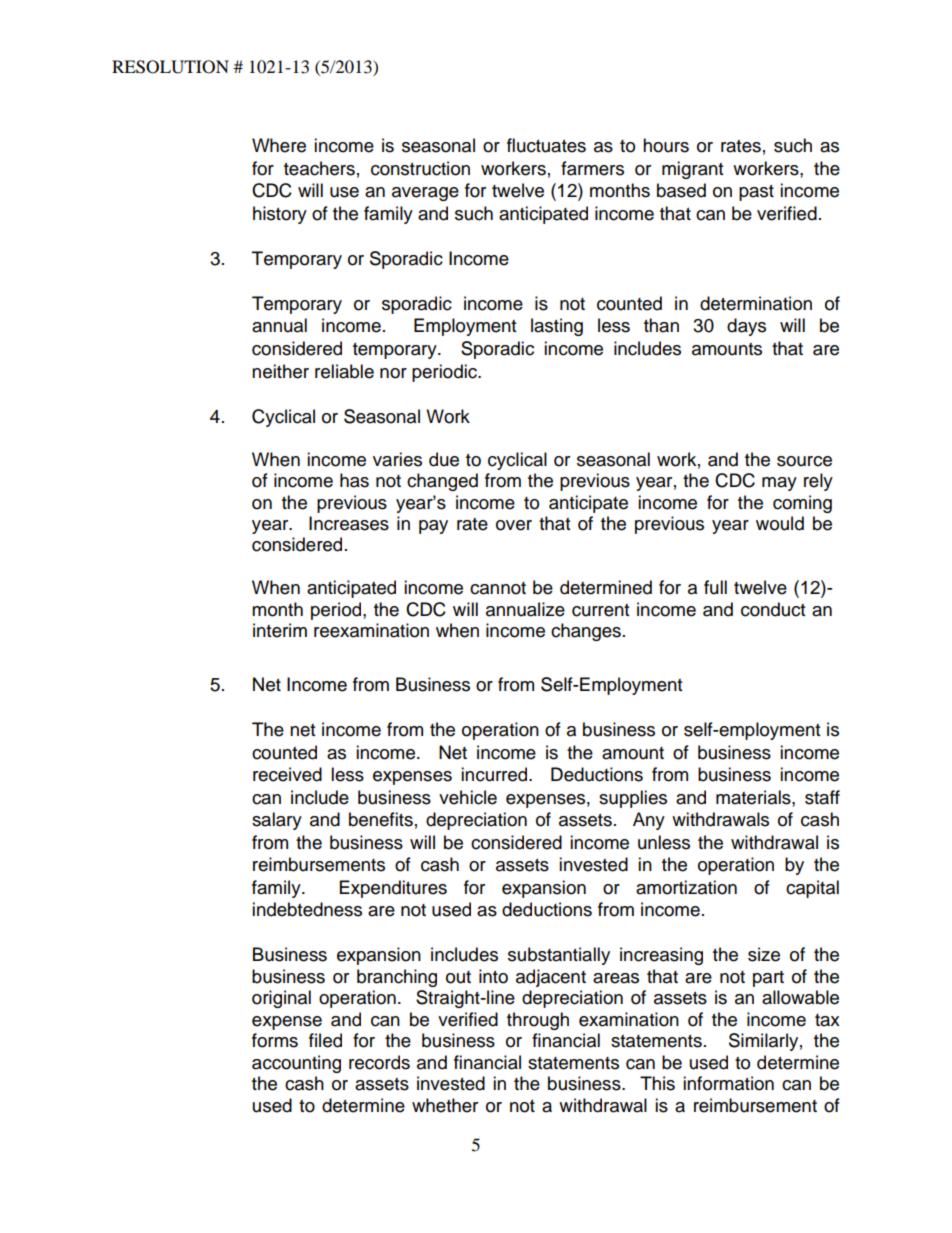 The image size is (952, 1233). I want to click on hours, so click(666, 145).
